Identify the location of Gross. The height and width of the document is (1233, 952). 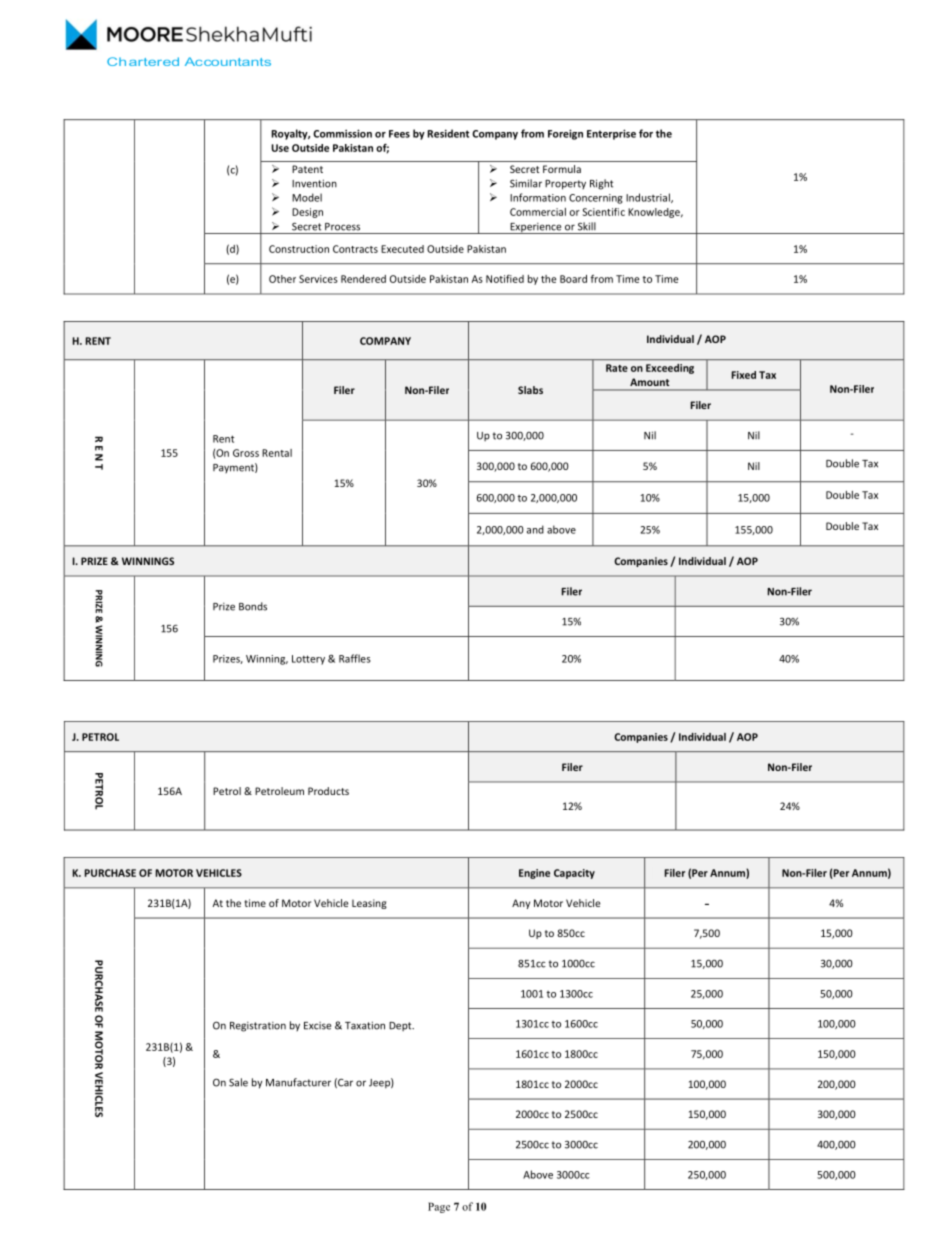
(246, 453).
